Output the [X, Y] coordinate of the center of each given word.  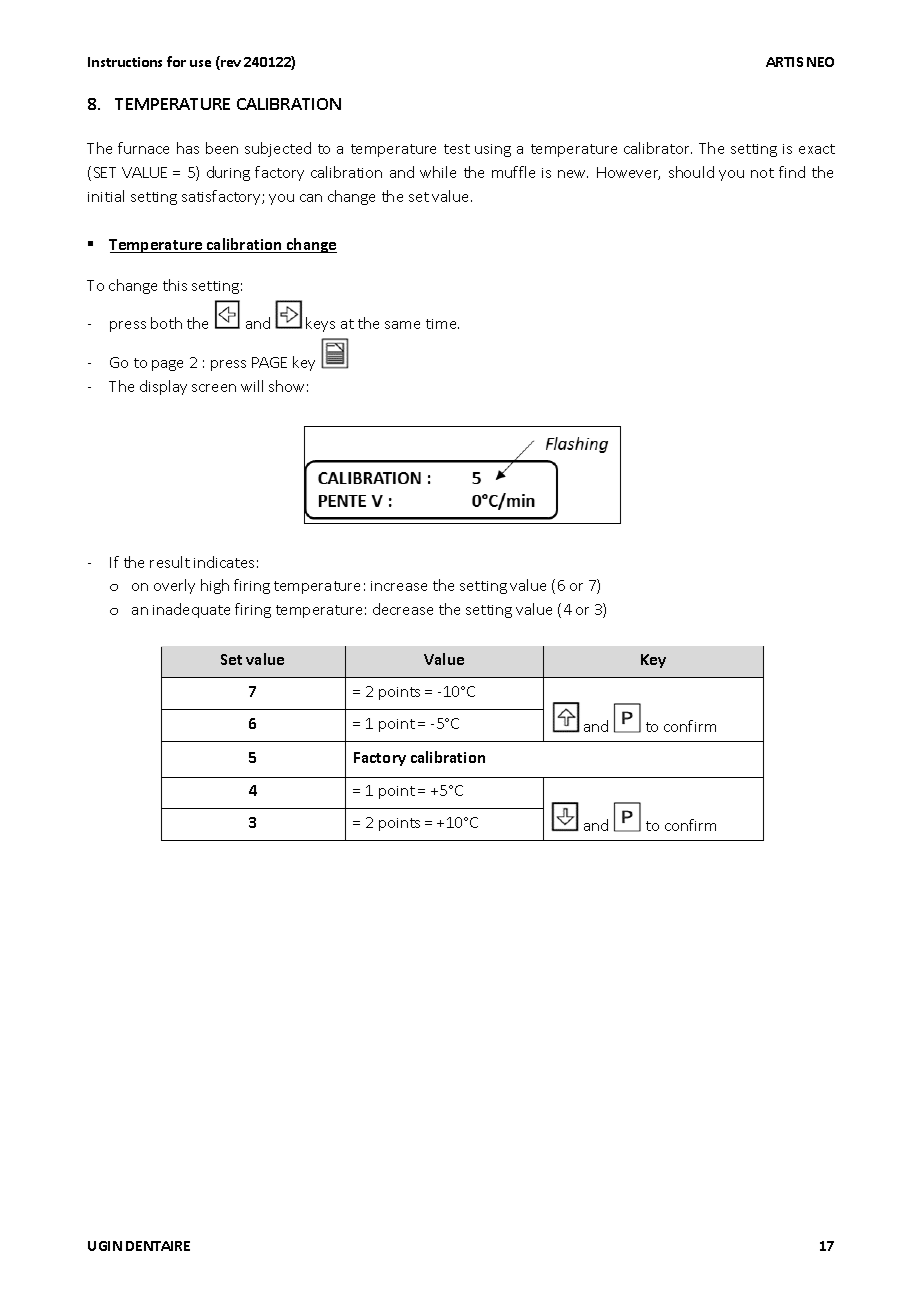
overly [174, 586]
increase [399, 586]
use [200, 63]
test [457, 149]
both [166, 323]
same [402, 325]
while [438, 172]
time [442, 324]
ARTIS [784, 62]
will [252, 386]
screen [214, 388]
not [762, 173]
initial [106, 196]
